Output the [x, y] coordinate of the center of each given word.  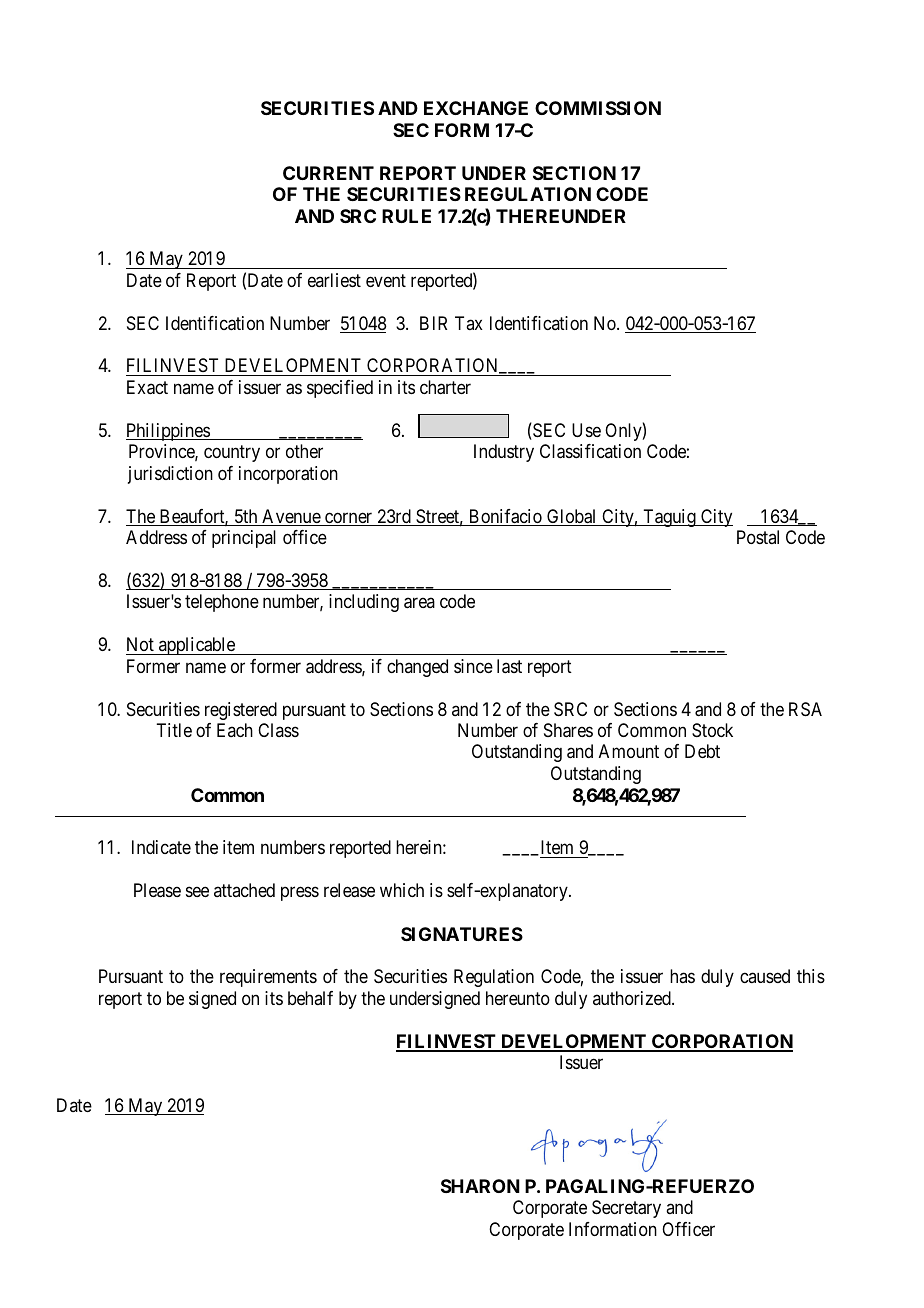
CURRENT [328, 173]
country [232, 453]
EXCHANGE [476, 108]
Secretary [626, 1209]
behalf [310, 998]
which [402, 890]
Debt [702, 751]
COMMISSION [598, 108]
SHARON [480, 1186]
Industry [504, 453]
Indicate [161, 847]
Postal [758, 537]
